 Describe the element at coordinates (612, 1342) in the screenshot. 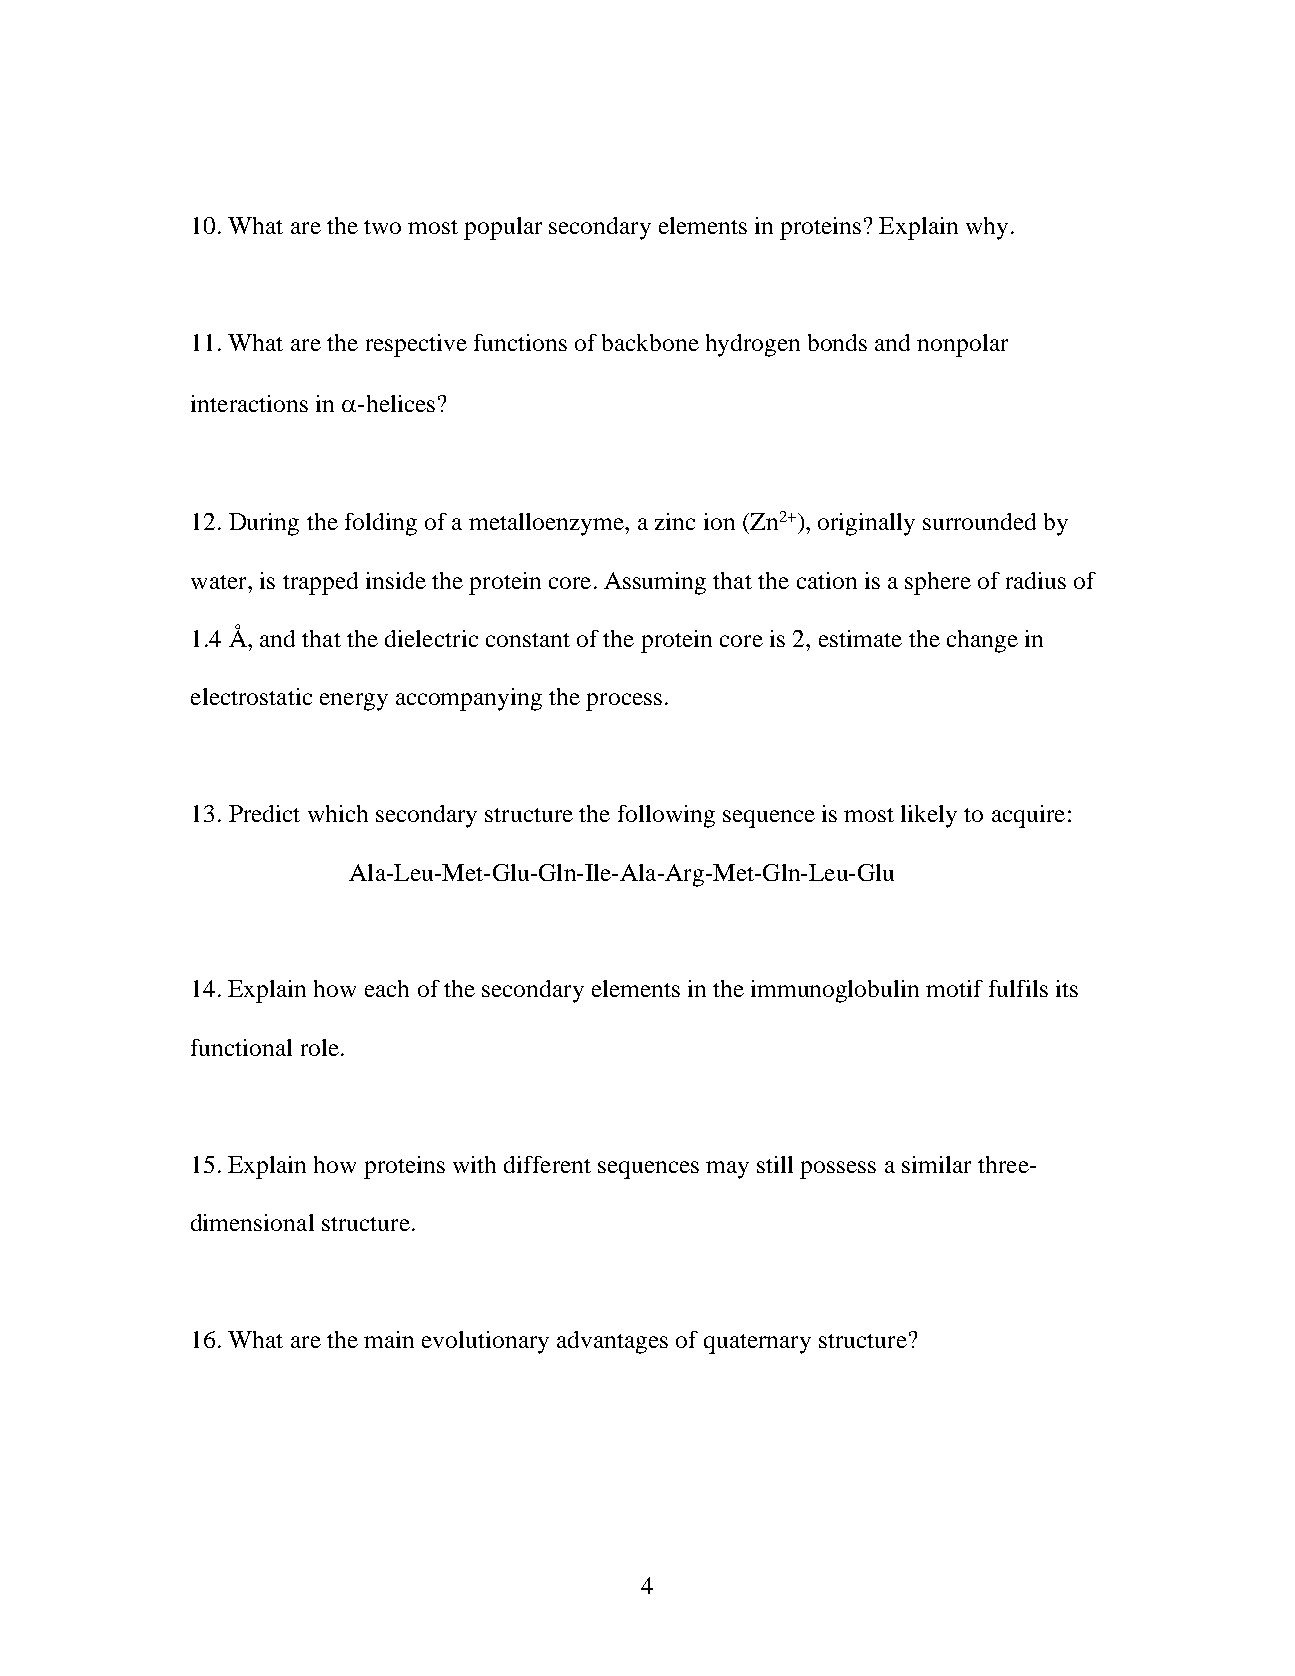

I see `advantages` at that location.
